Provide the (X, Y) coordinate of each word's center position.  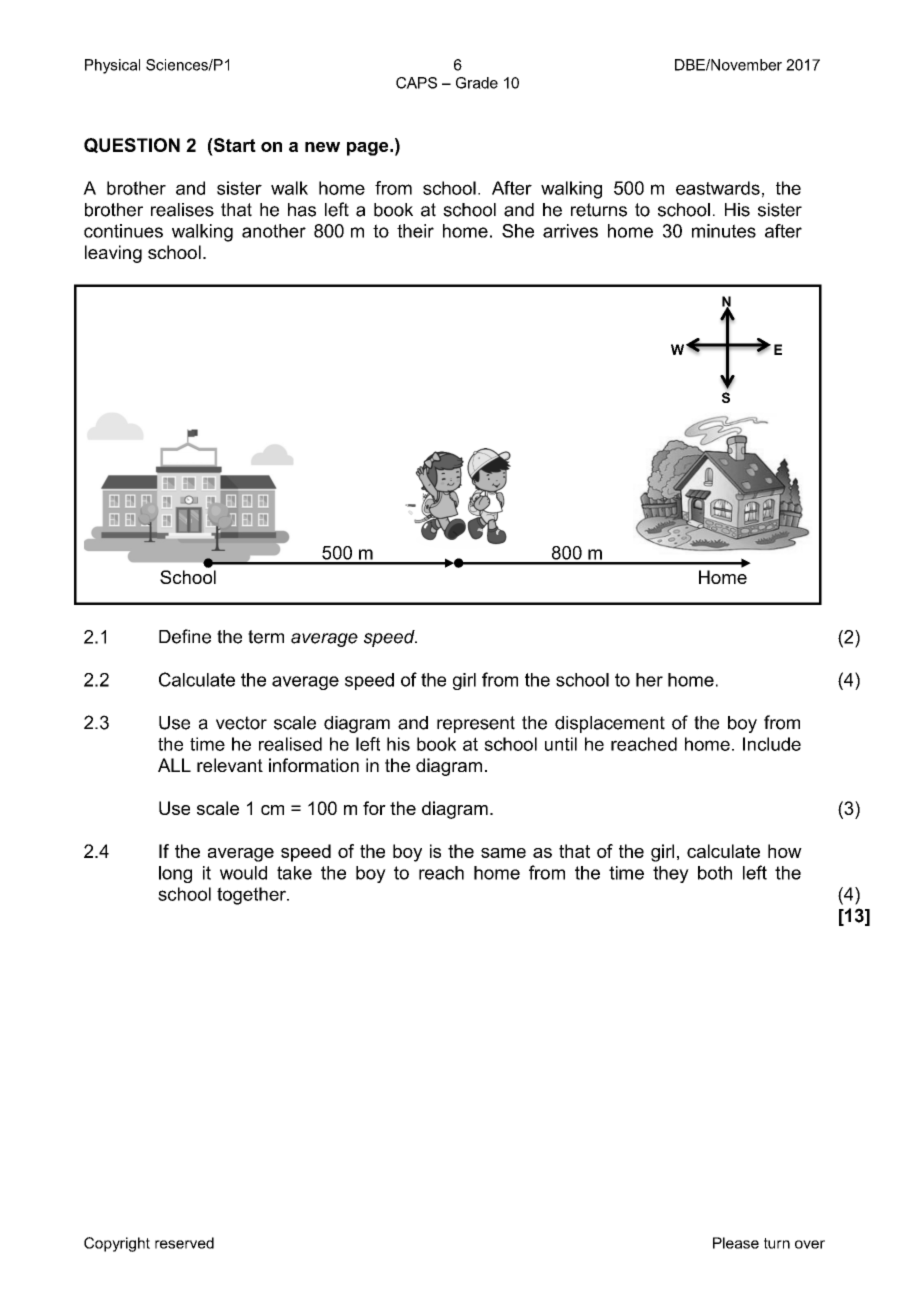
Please (736, 1243)
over (810, 1244)
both (715, 873)
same (503, 853)
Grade (477, 83)
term (266, 637)
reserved (184, 1243)
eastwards (718, 188)
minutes (724, 231)
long (175, 874)
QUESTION (132, 145)
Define (185, 636)
